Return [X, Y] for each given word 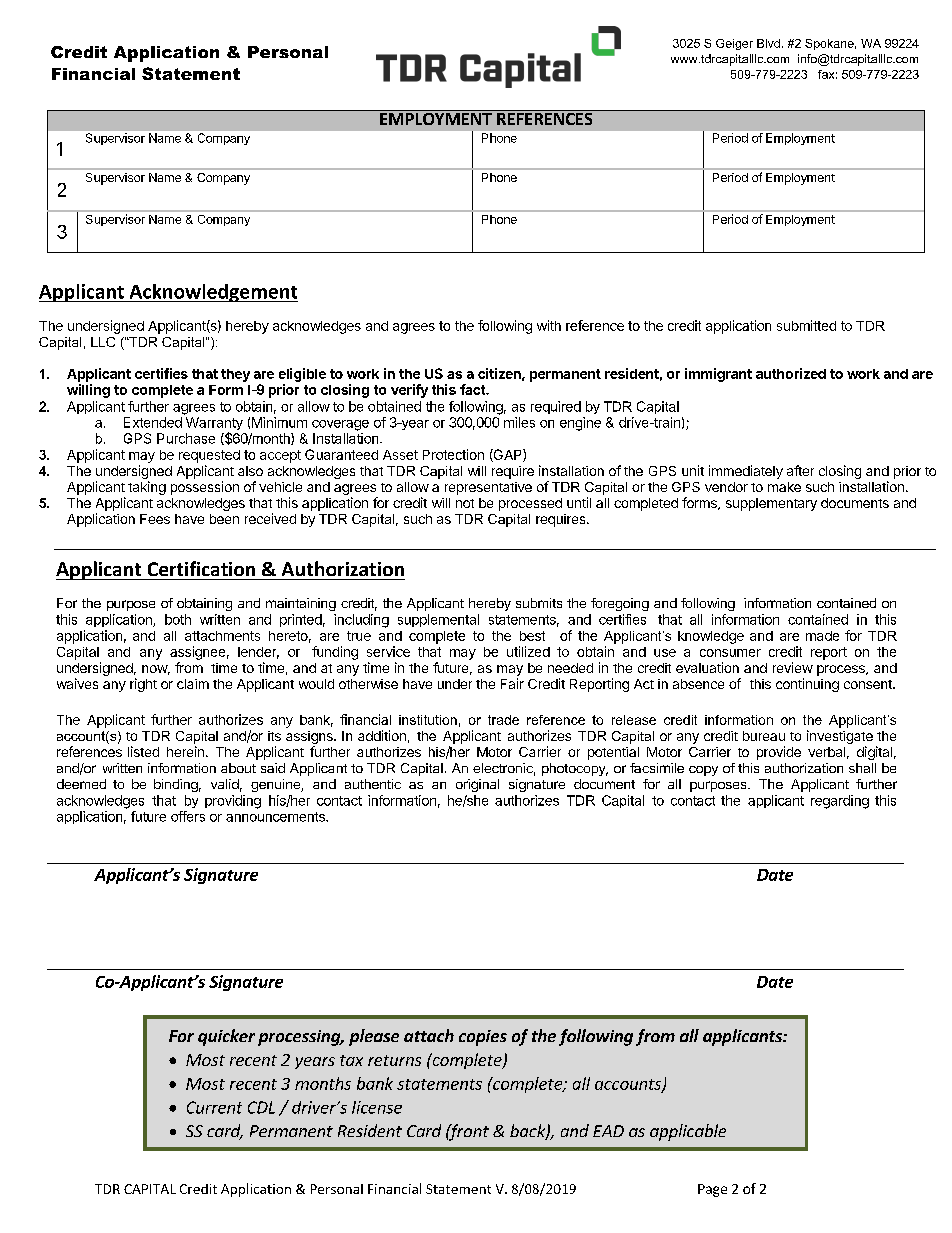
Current [214, 1107]
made [822, 636]
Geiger [734, 44]
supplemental [438, 620]
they [235, 375]
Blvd [768, 43]
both [178, 619]
